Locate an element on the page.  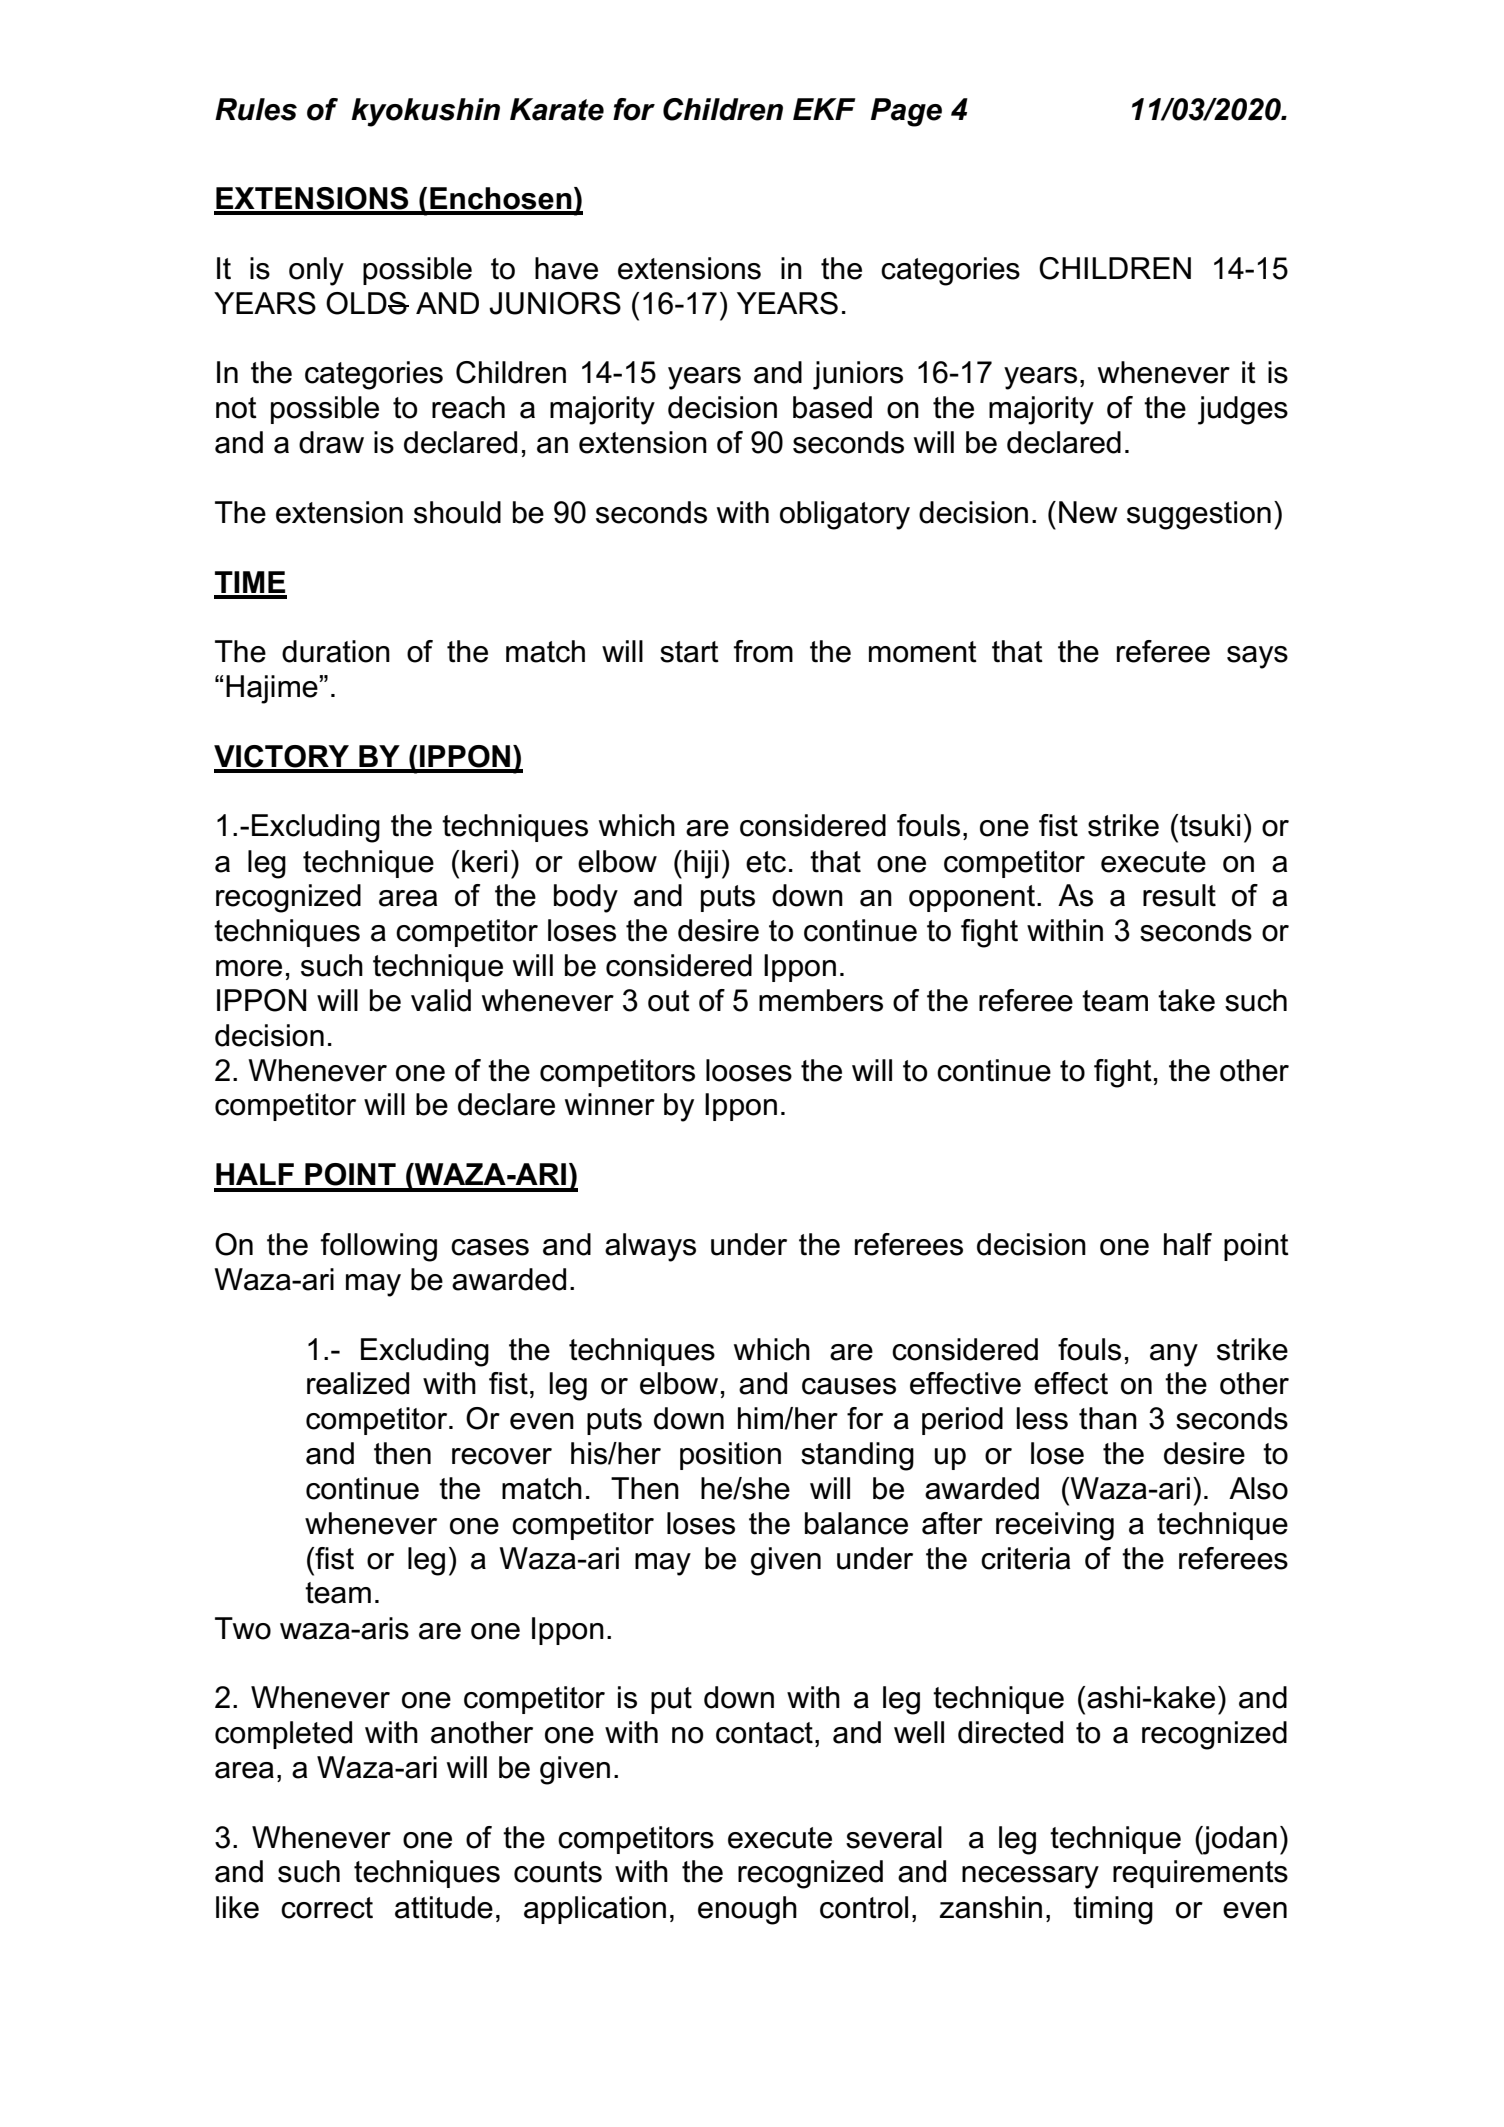
realized is located at coordinates (358, 1383).
